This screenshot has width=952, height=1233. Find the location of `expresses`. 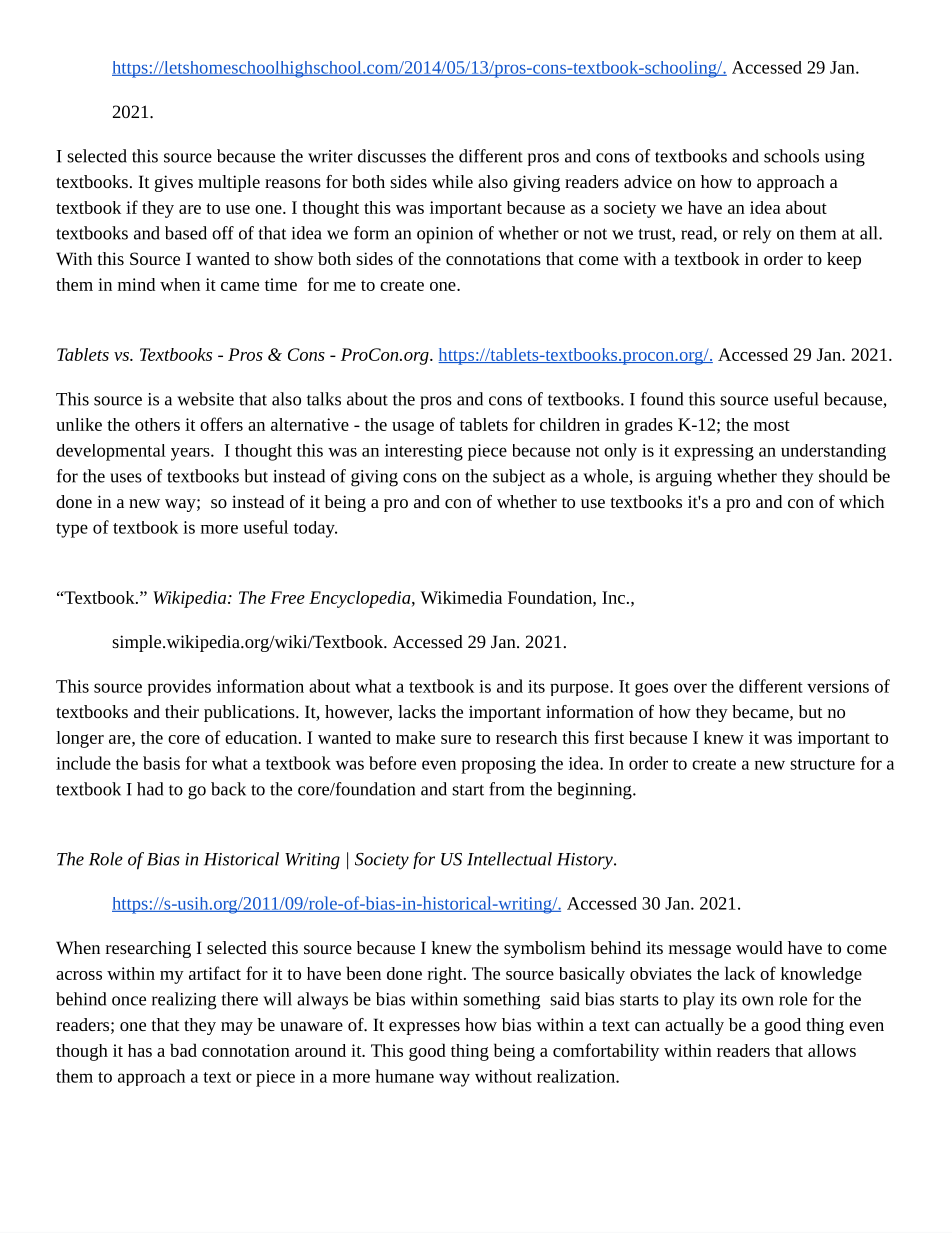

expresses is located at coordinates (424, 1028).
